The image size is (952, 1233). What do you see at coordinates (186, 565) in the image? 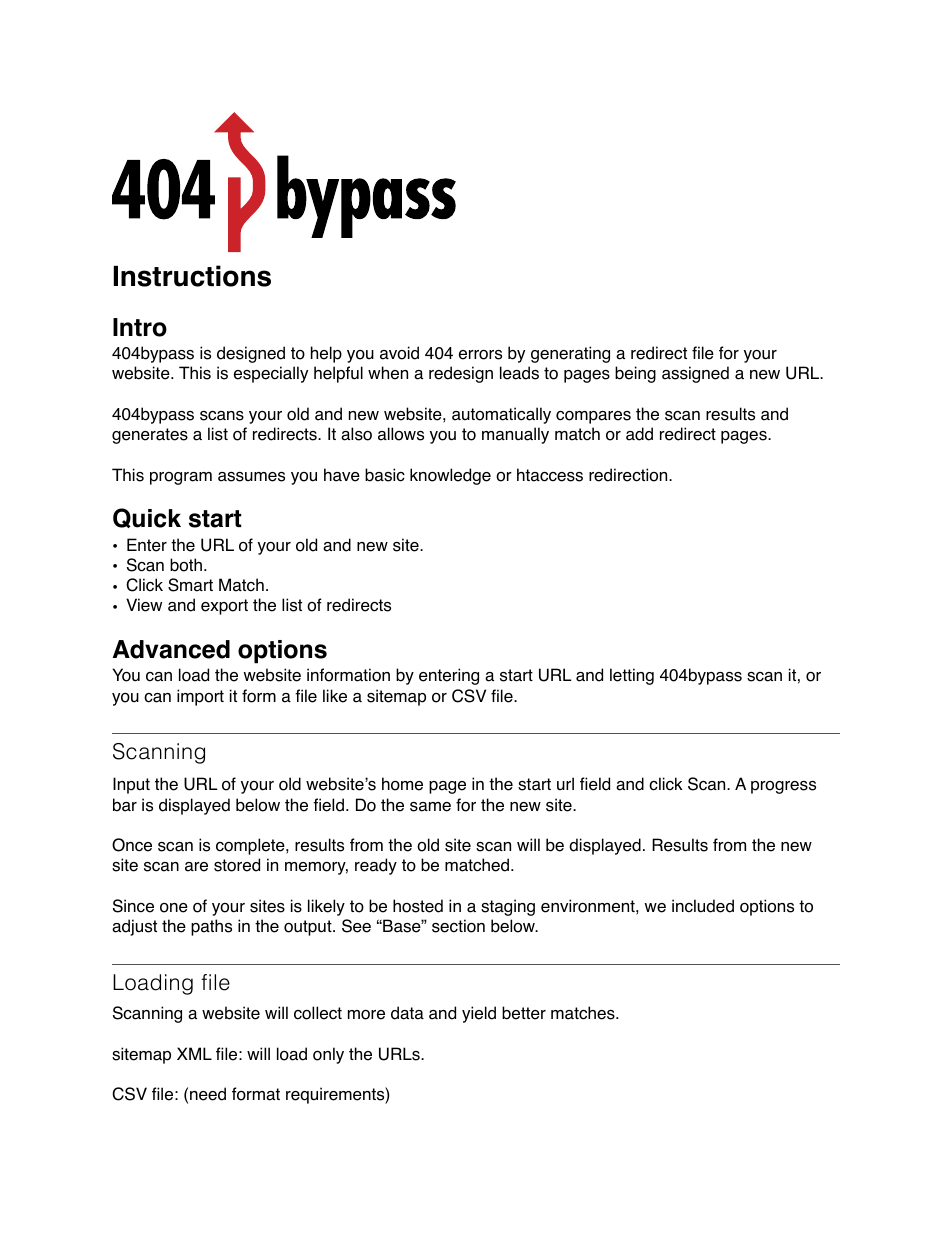
I see `both` at bounding box center [186, 565].
